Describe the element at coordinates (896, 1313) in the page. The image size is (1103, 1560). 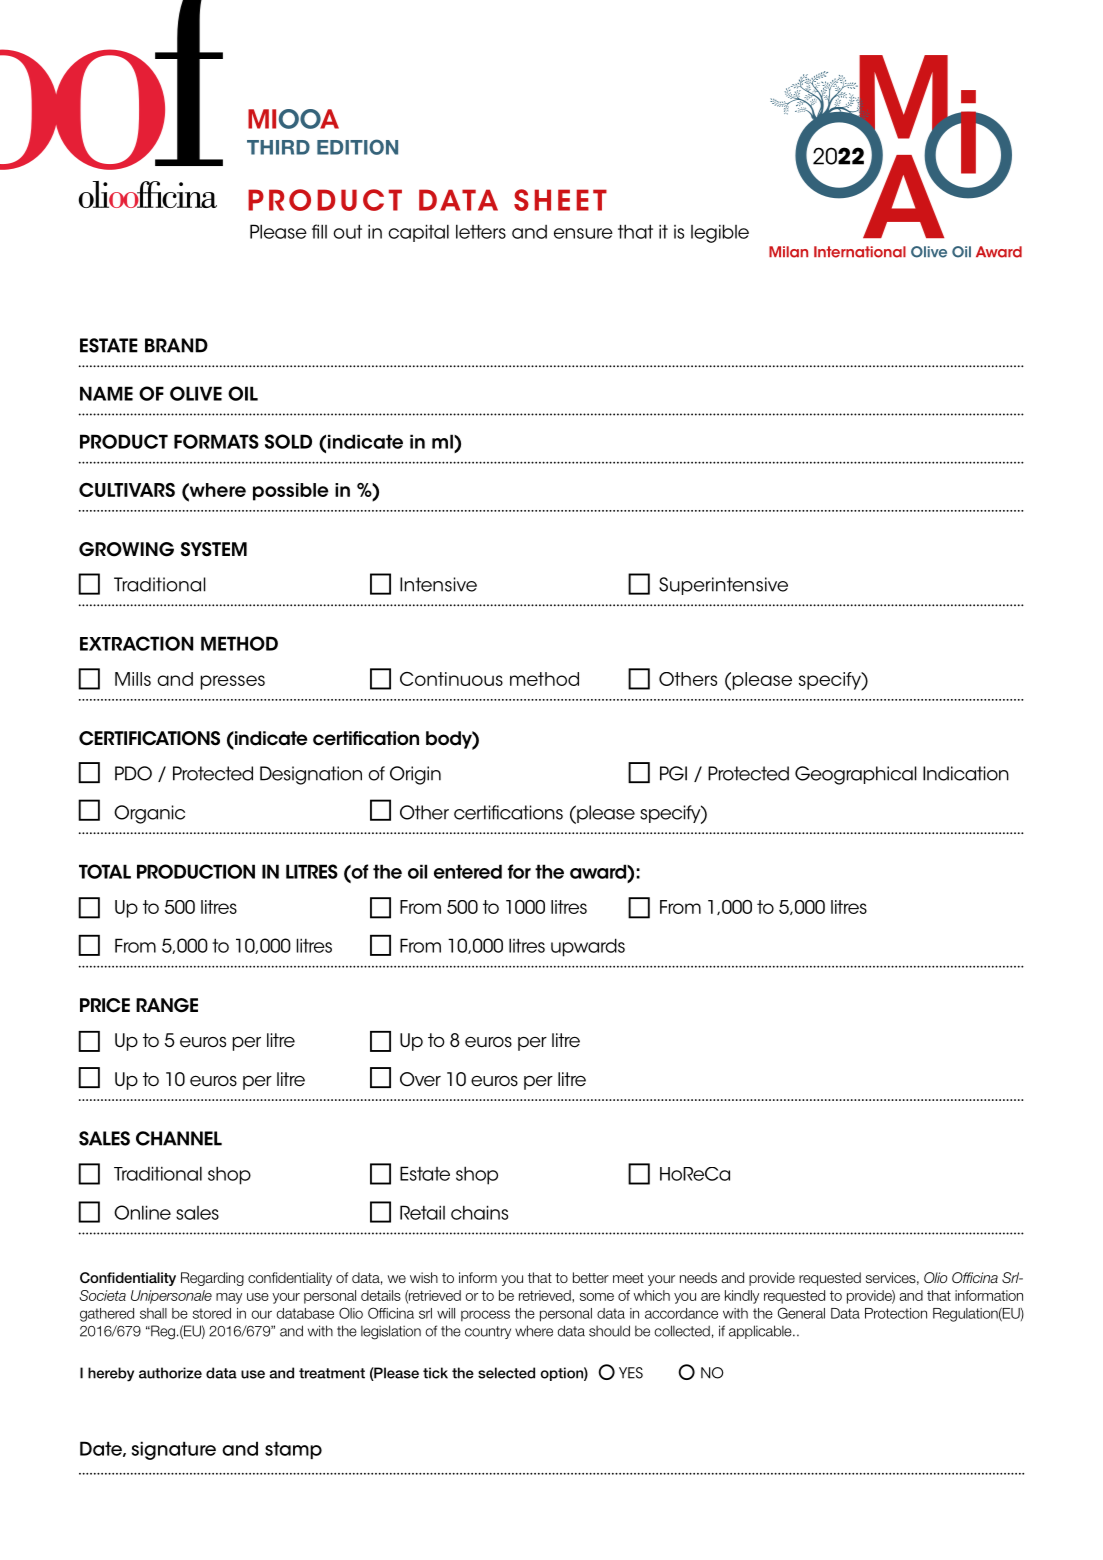
I see `Protection` at that location.
